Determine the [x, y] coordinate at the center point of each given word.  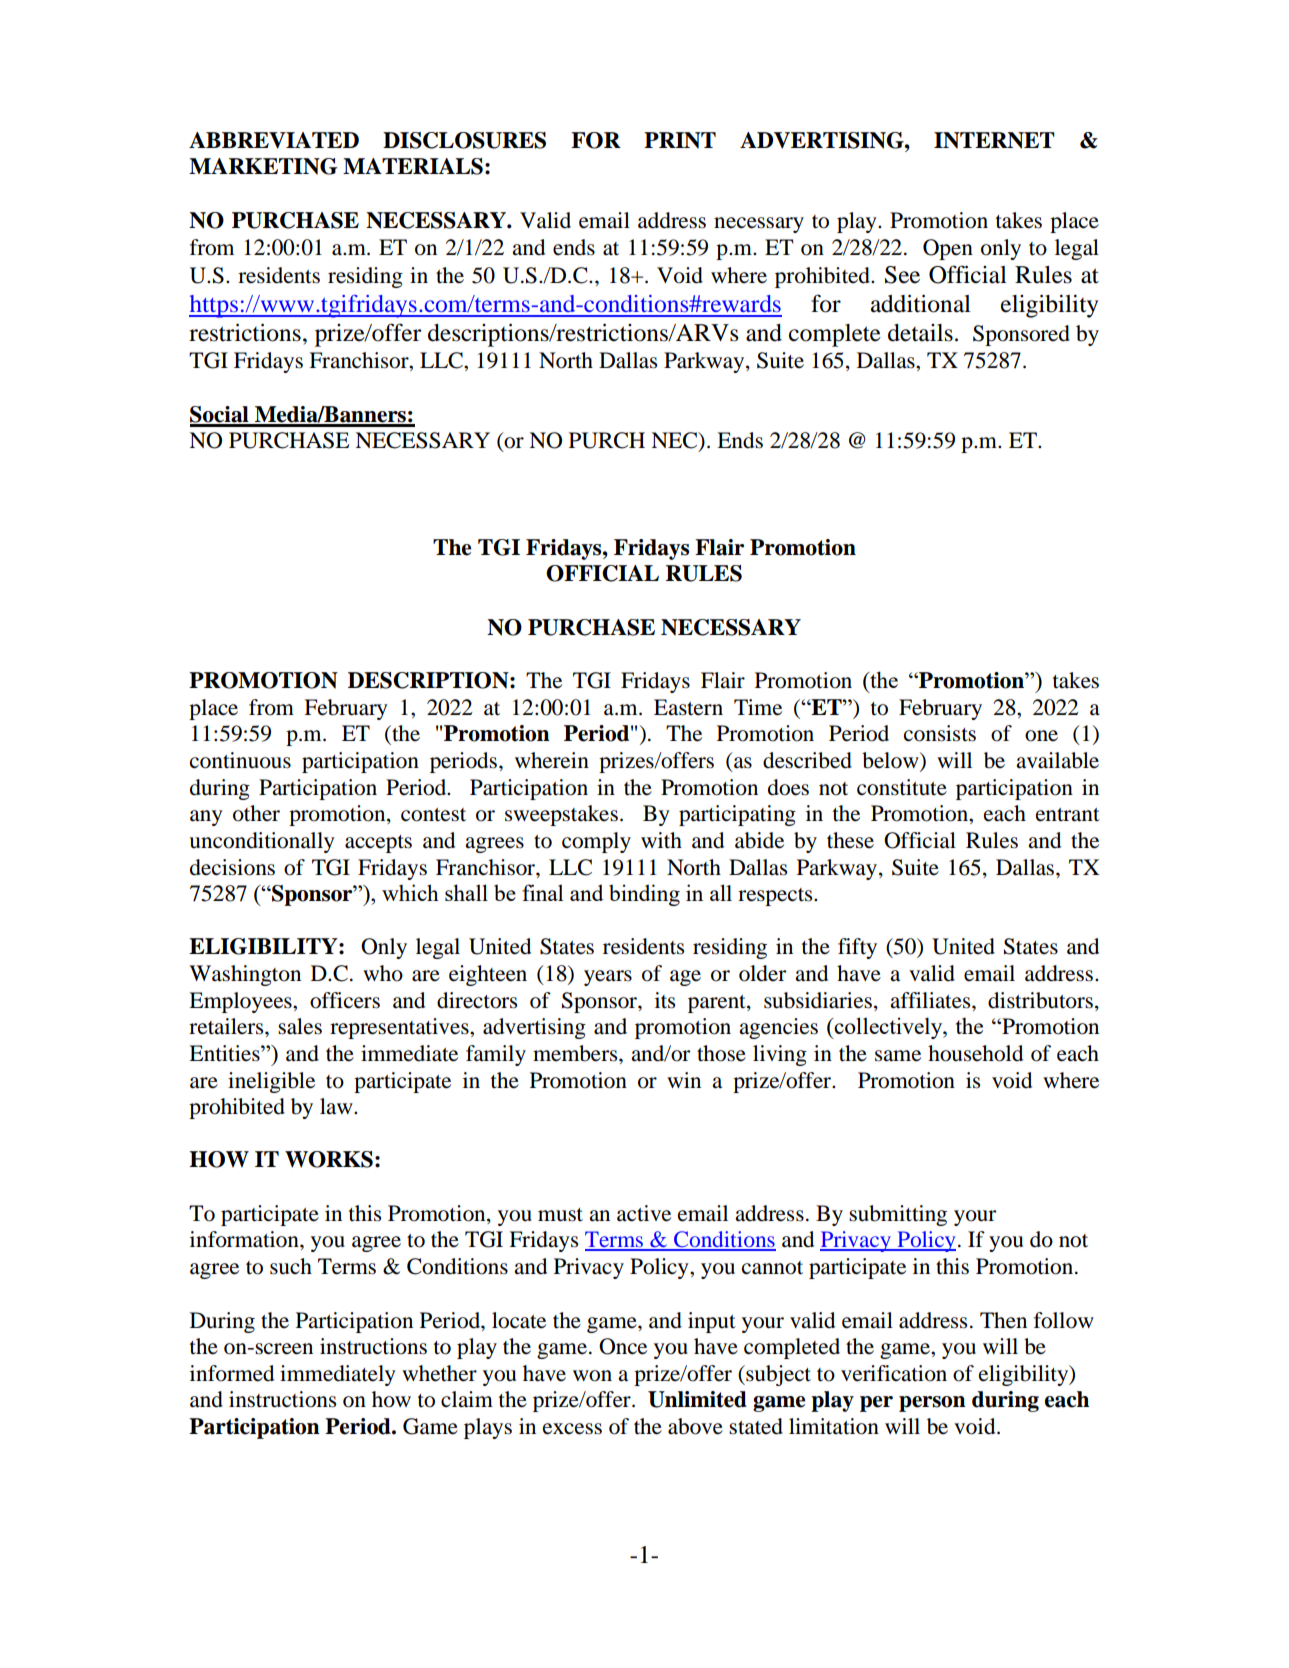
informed [232, 1373]
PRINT [680, 140]
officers [345, 1000]
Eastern [688, 707]
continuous [240, 760]
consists [940, 733]
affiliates [931, 1000]
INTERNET [994, 140]
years [608, 978]
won [592, 1376]
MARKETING [263, 166]
